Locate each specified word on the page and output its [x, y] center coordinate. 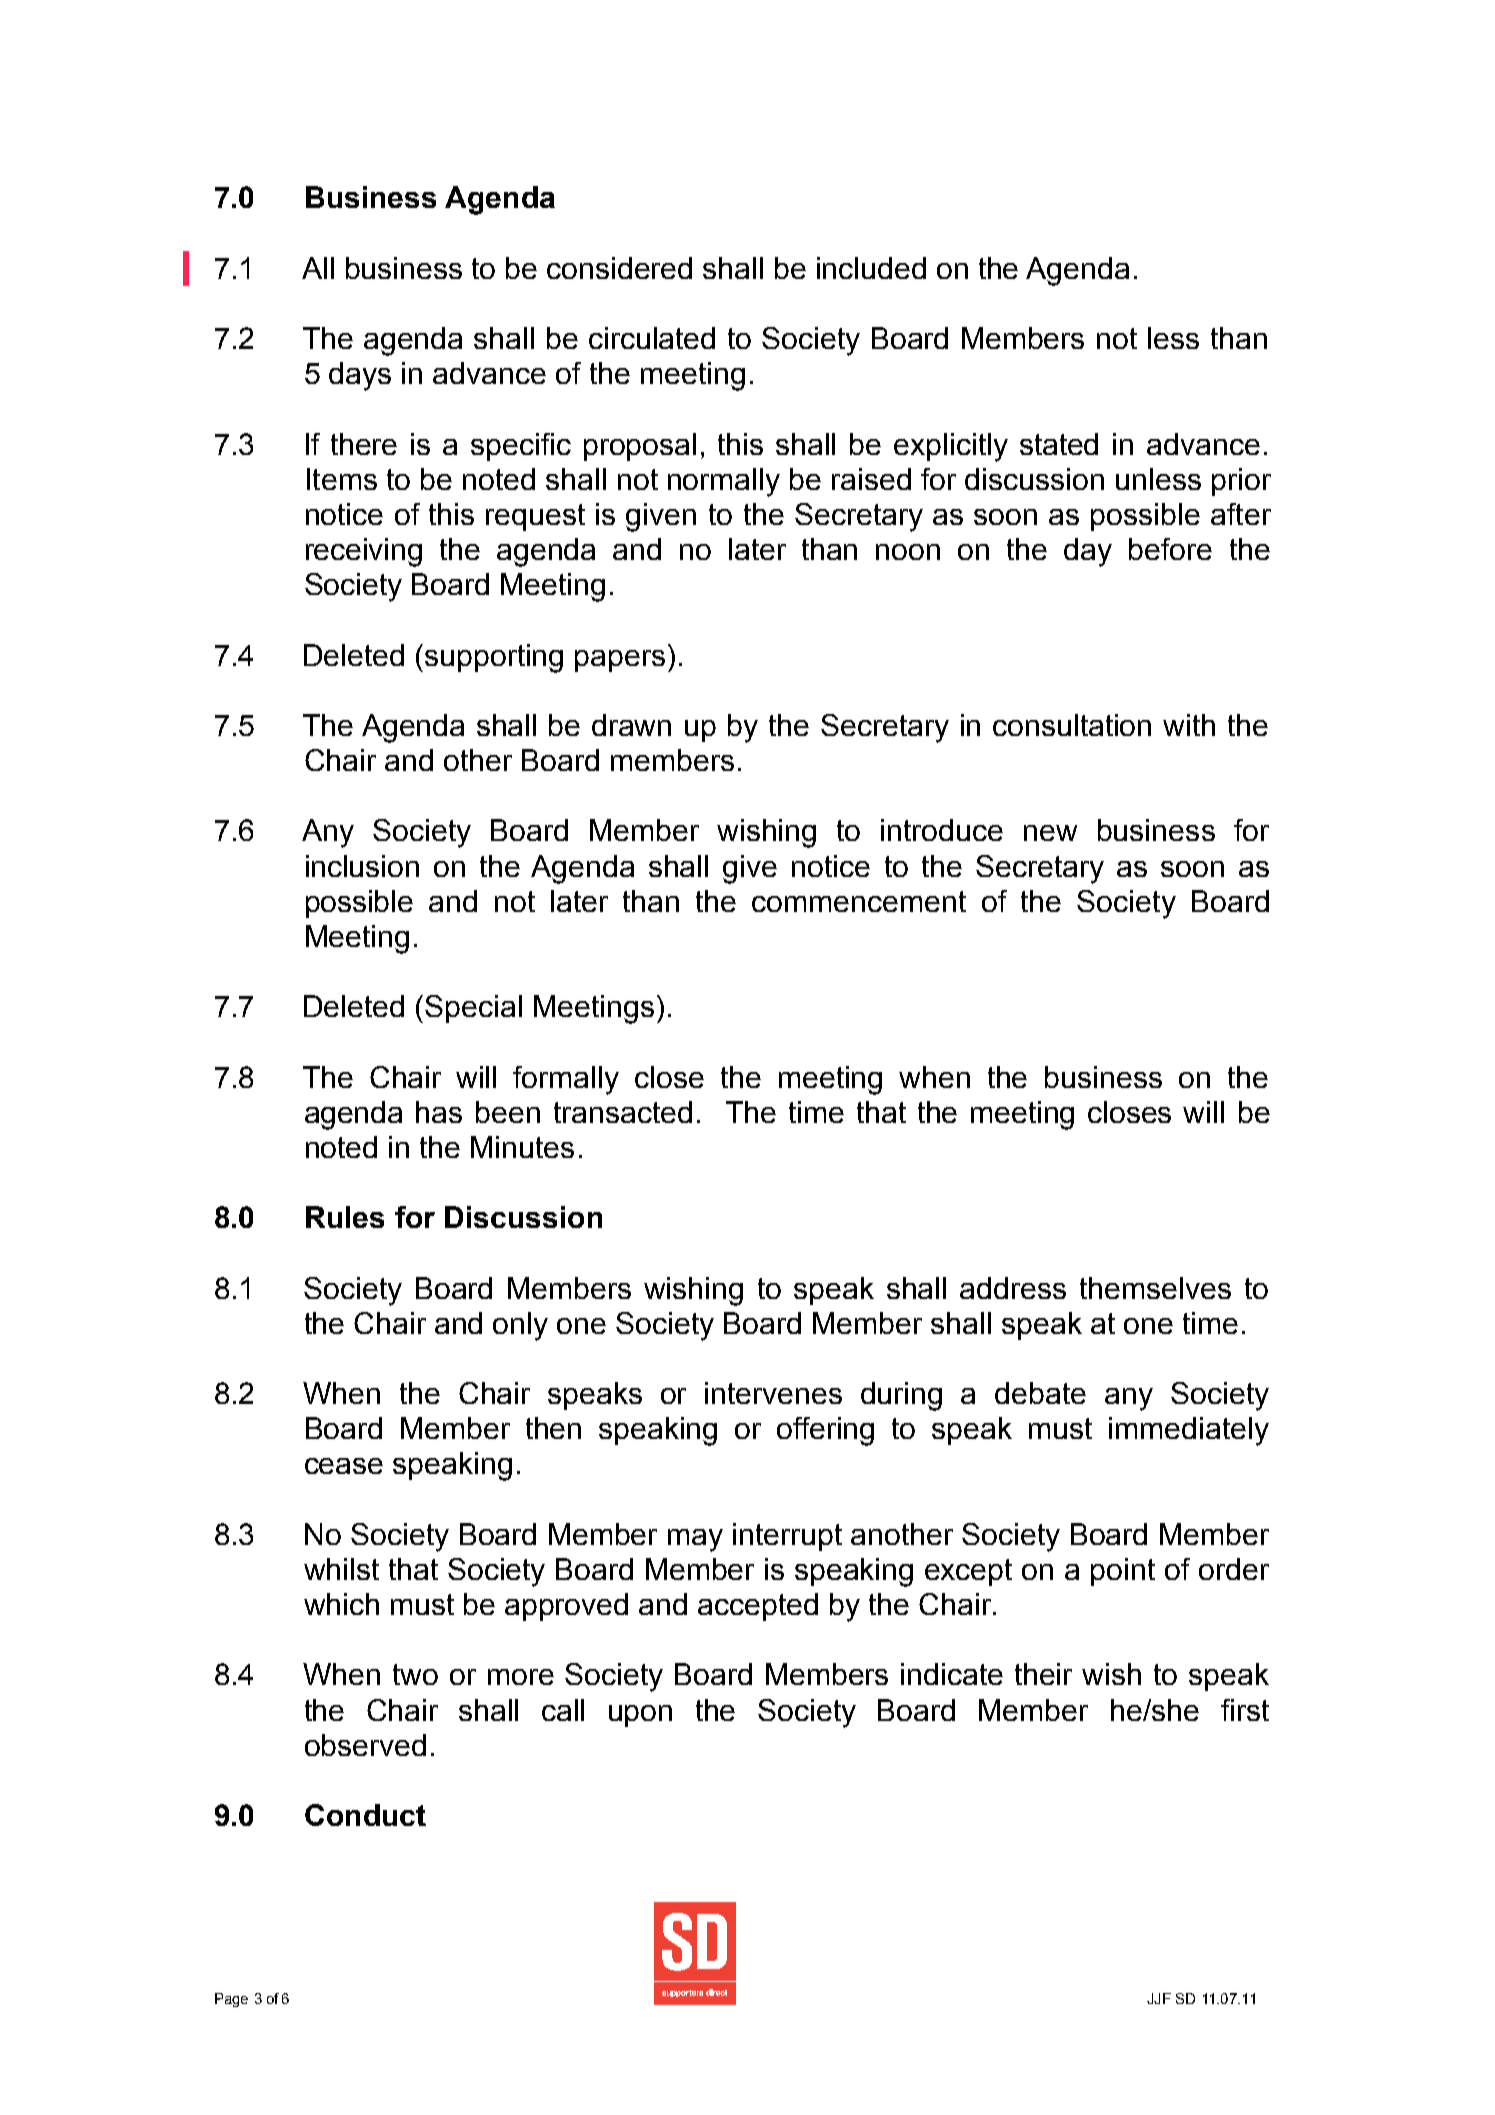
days [360, 376]
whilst [341, 1569]
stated [1059, 444]
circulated [652, 338]
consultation [1072, 725]
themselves [1155, 1288]
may [695, 1540]
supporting [494, 658]
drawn [631, 725]
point [1123, 1572]
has [439, 1112]
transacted [623, 1112]
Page [231, 2000]
